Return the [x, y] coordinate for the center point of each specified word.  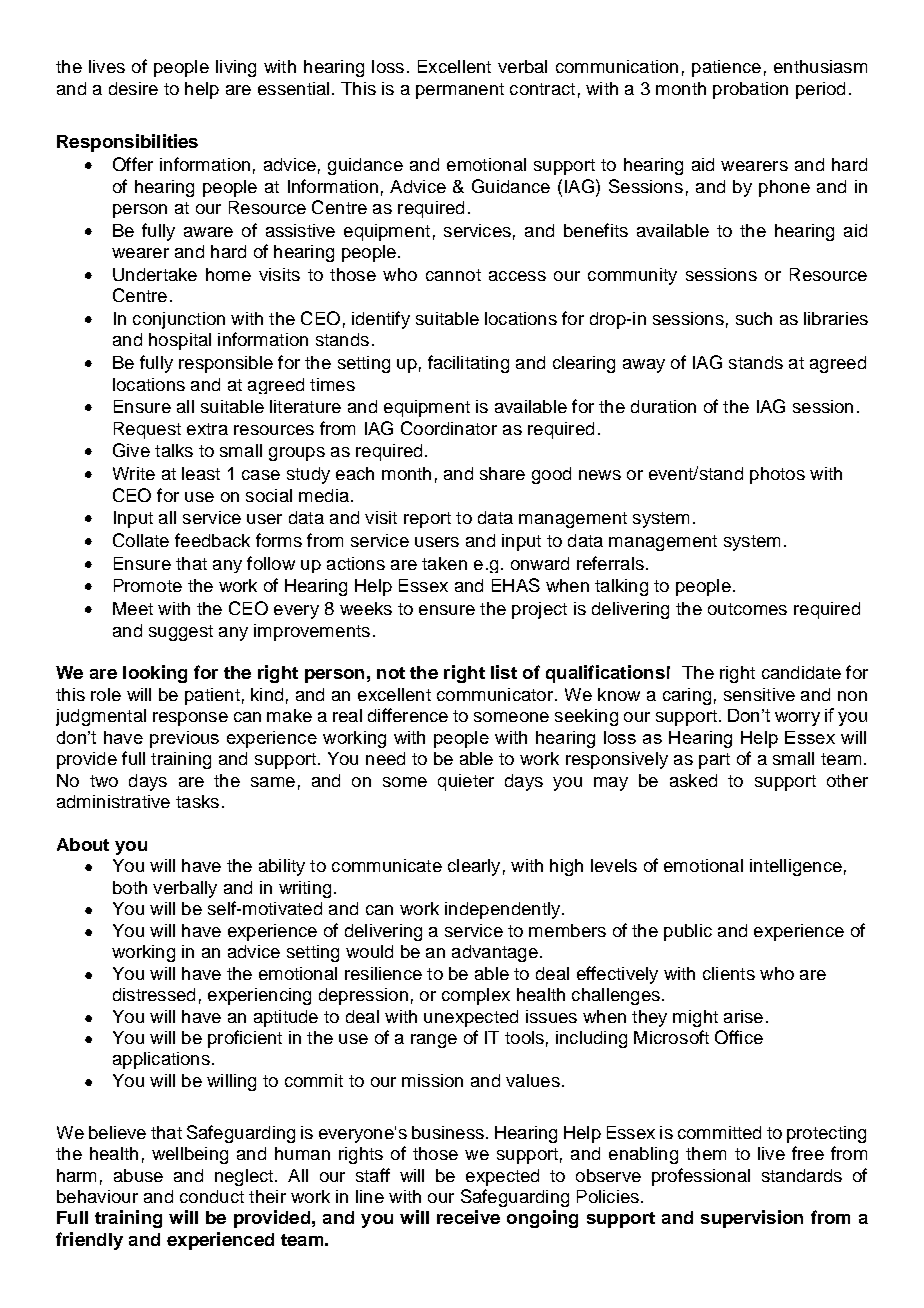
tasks [197, 801]
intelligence [796, 867]
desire [133, 88]
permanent [460, 91]
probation [750, 90]
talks [174, 450]
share [502, 473]
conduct [212, 1196]
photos [777, 475]
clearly [474, 867]
